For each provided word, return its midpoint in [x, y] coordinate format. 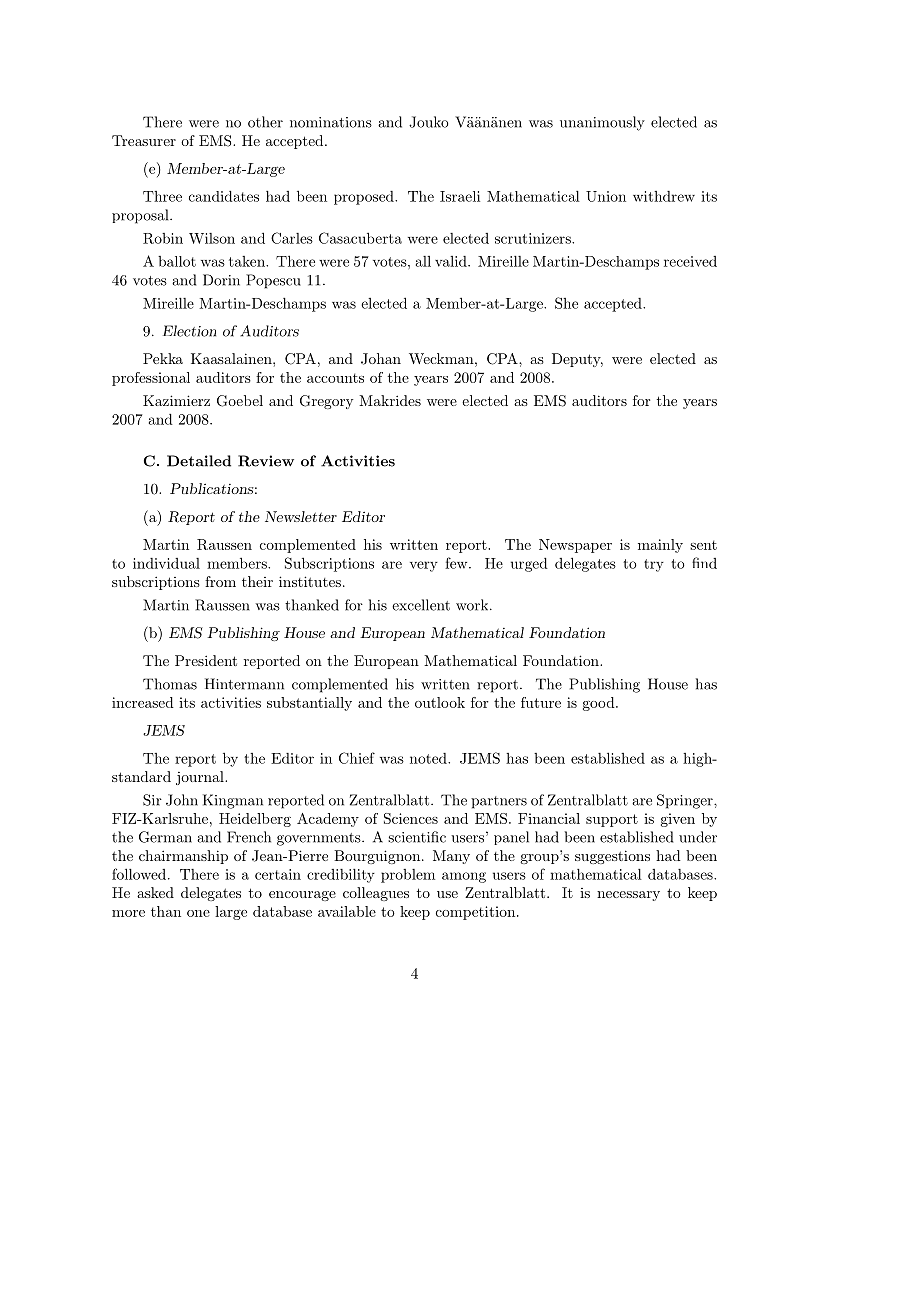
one [198, 913]
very [424, 566]
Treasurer [144, 140]
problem [408, 876]
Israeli [460, 196]
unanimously [602, 123]
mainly [660, 546]
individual [166, 563]
